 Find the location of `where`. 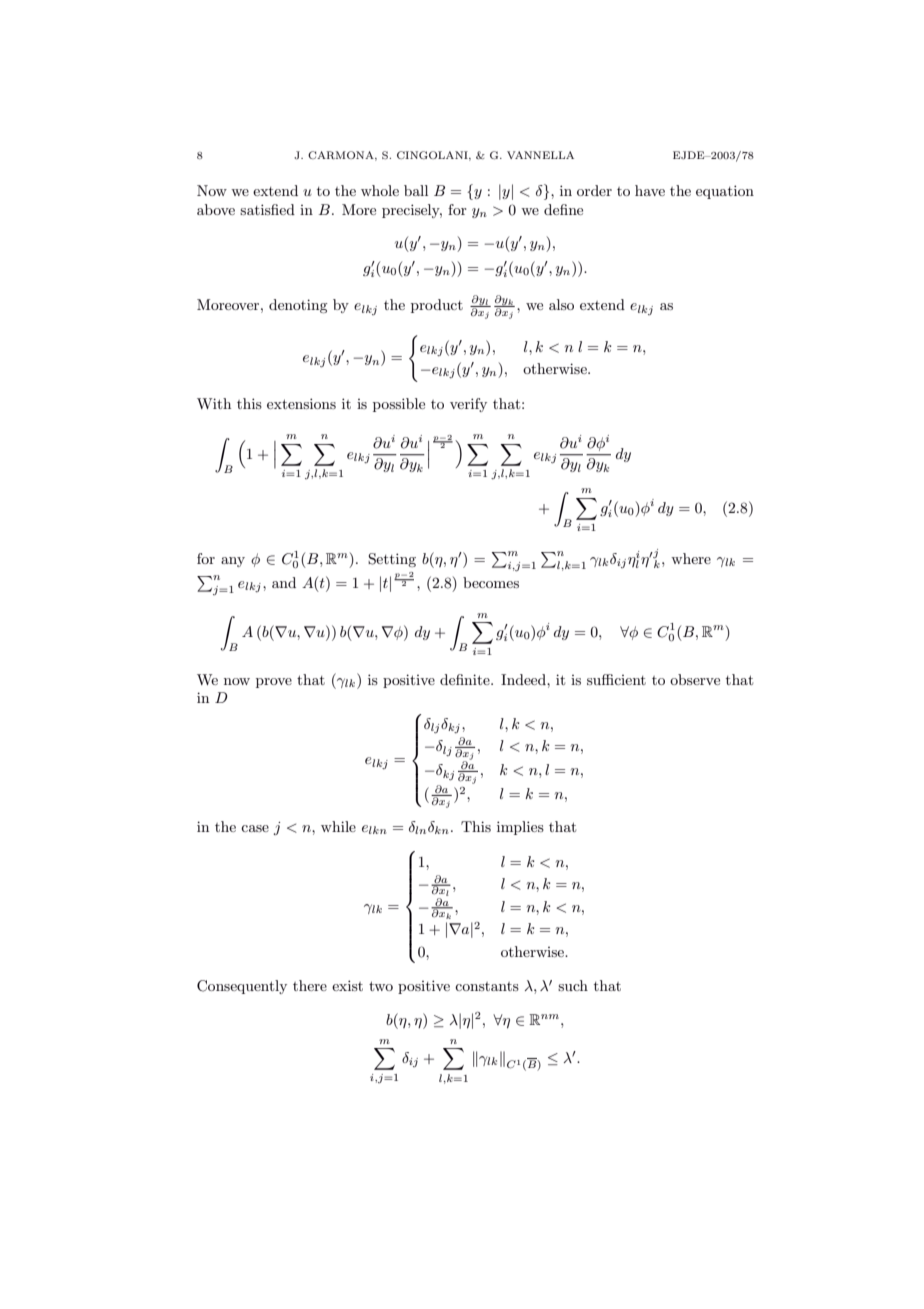

where is located at coordinates (691, 558).
